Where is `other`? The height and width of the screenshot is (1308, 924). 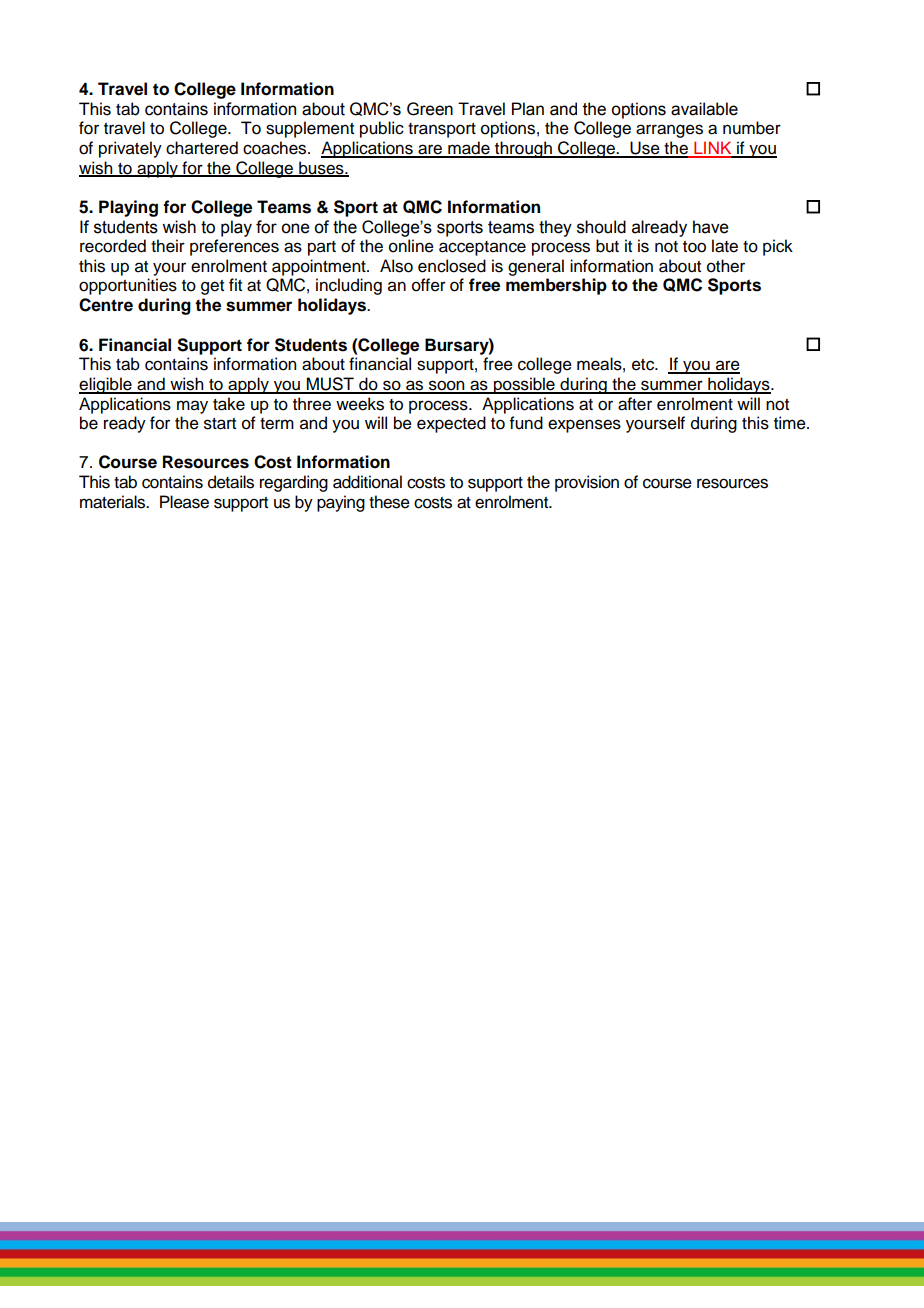 other is located at coordinates (726, 266).
